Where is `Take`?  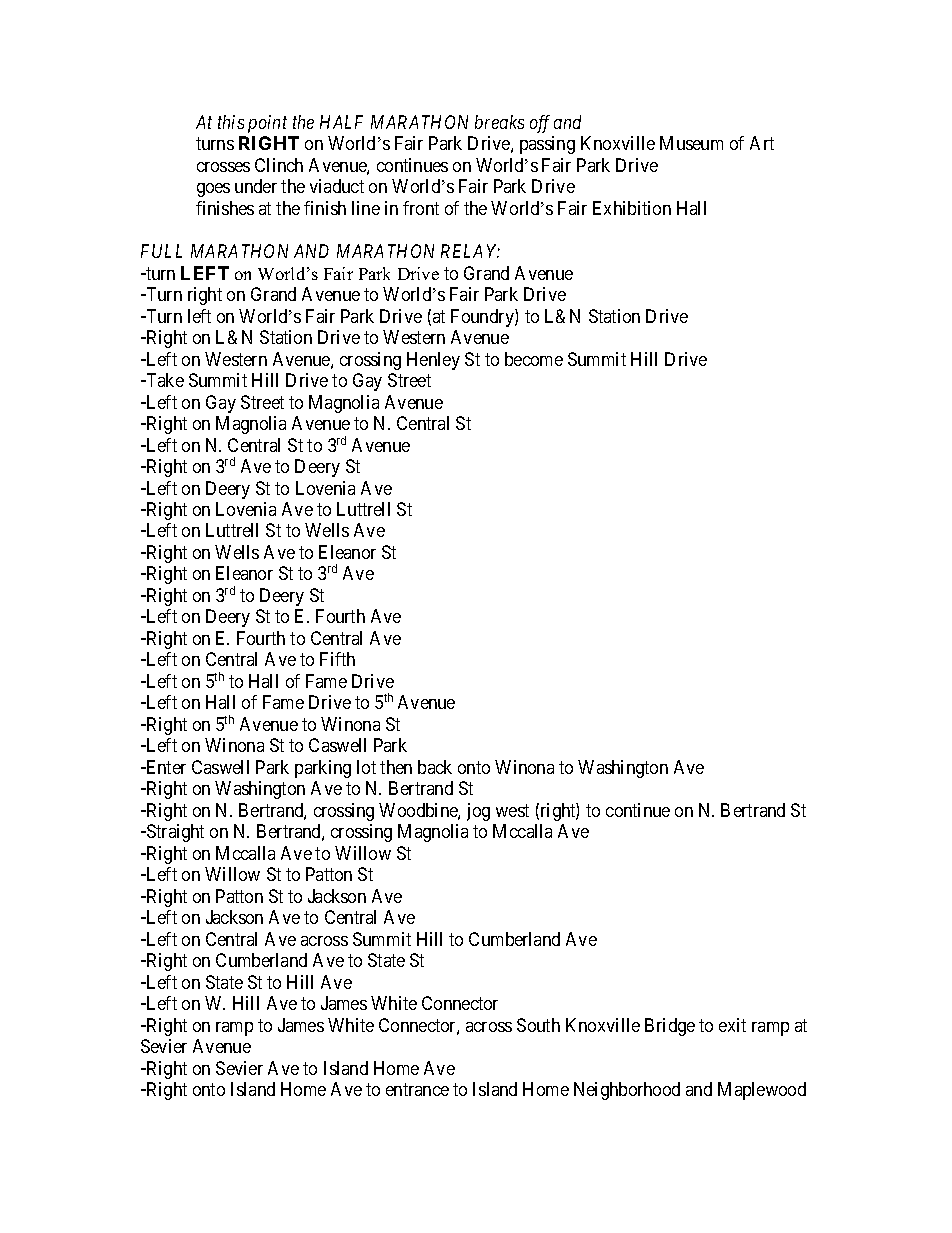
Take is located at coordinates (164, 380).
